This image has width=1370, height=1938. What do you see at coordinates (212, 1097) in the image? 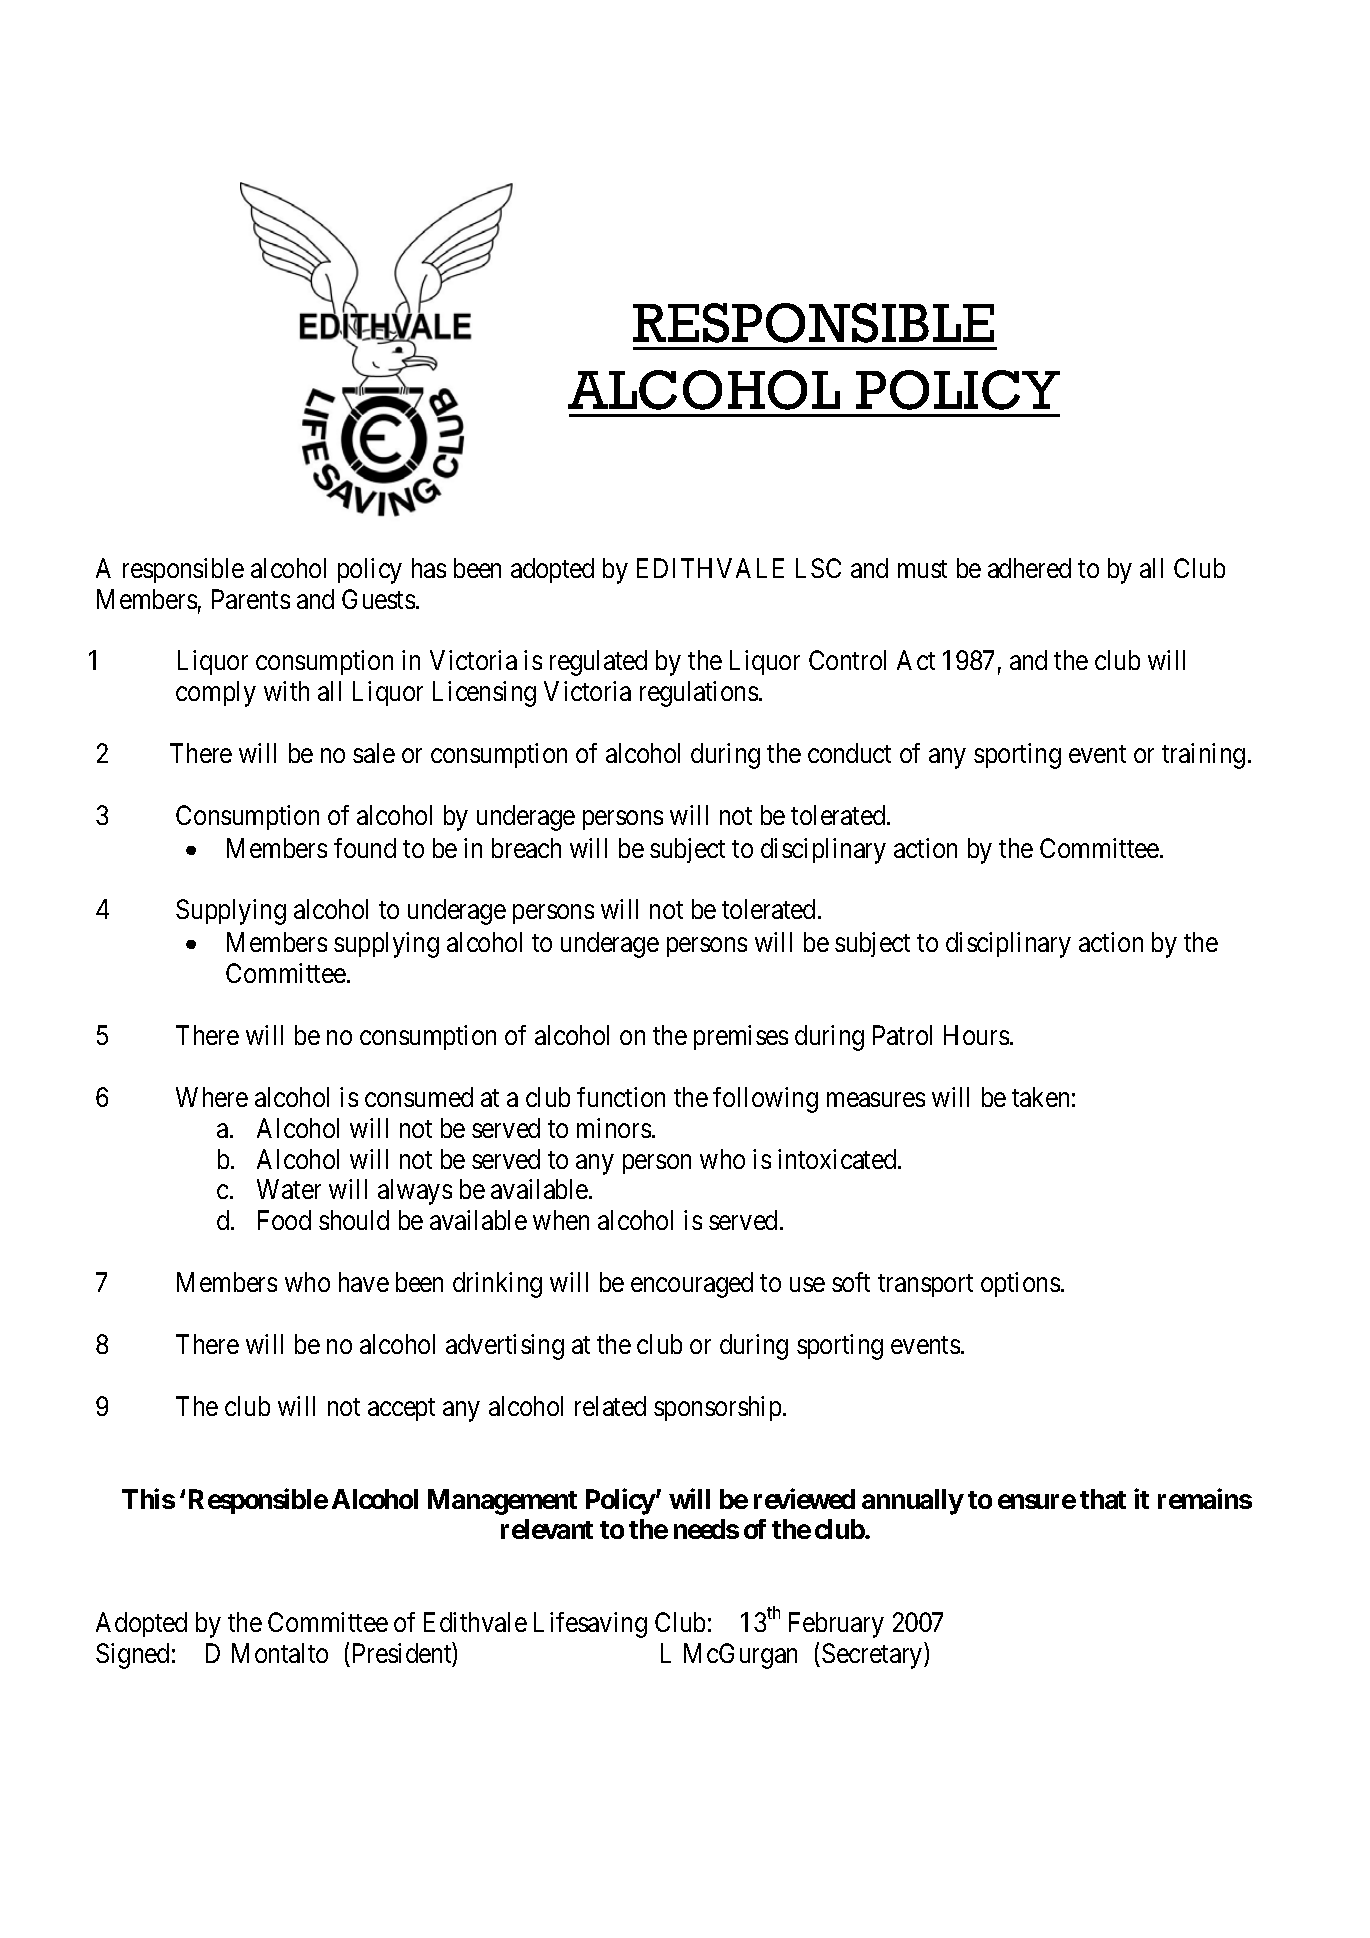
I see `Where` at bounding box center [212, 1097].
